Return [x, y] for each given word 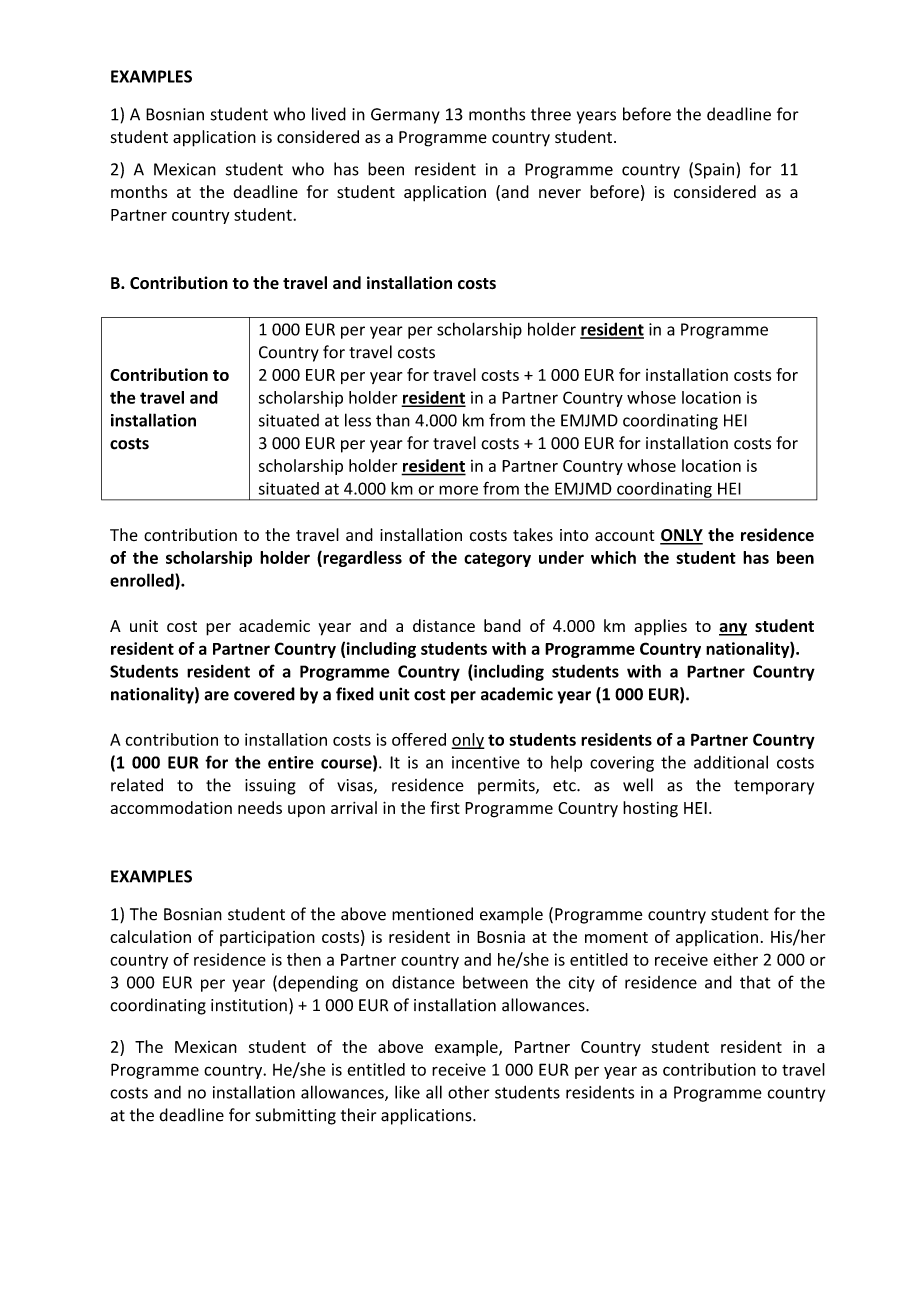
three [551, 114]
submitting [296, 1116]
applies [660, 627]
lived [329, 114]
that [755, 982]
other [469, 1092]
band [502, 625]
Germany [405, 116]
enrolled [143, 580]
